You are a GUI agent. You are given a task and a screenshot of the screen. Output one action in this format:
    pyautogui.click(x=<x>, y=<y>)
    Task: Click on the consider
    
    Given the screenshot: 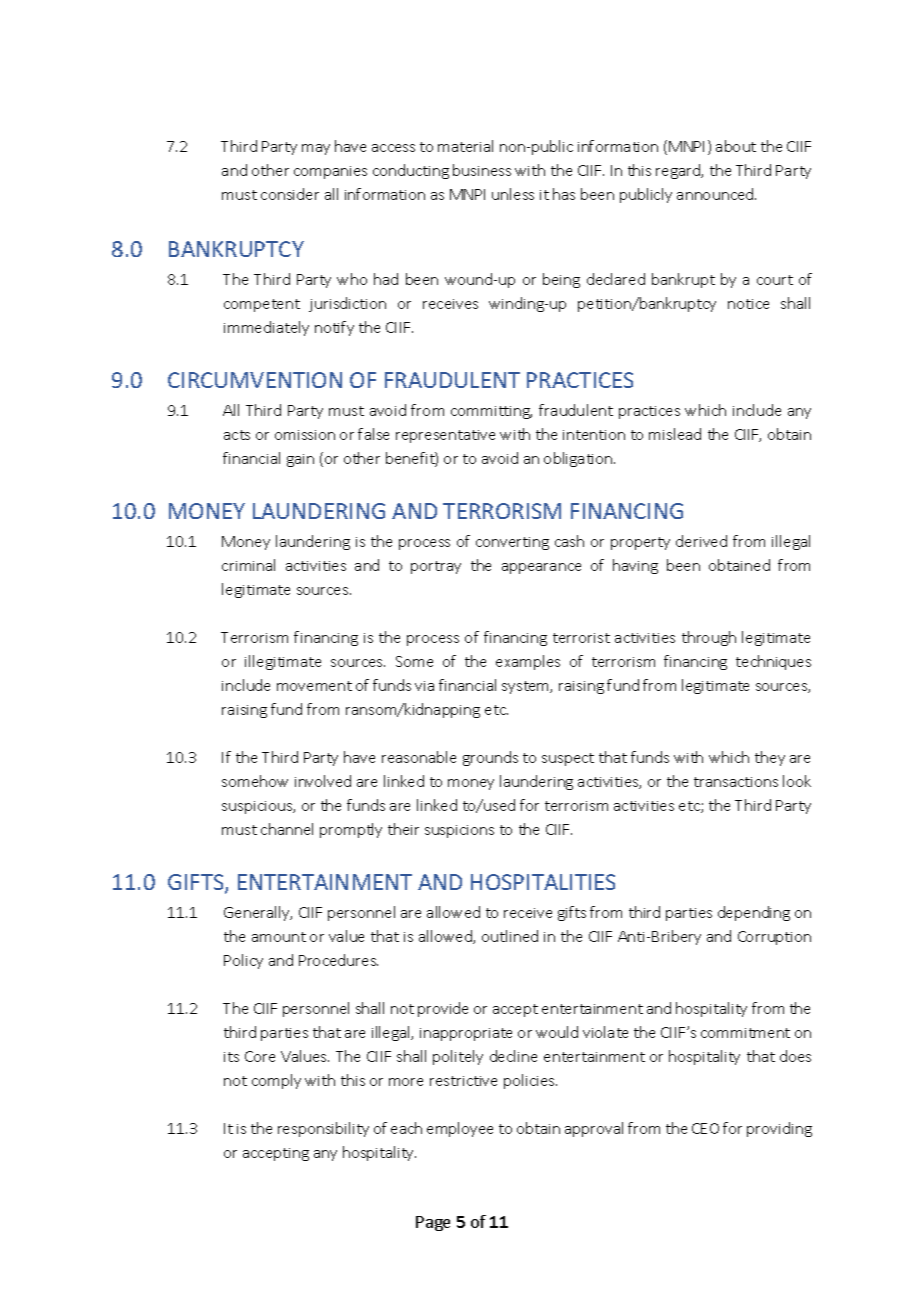 What is the action you would take?
    pyautogui.click(x=290, y=194)
